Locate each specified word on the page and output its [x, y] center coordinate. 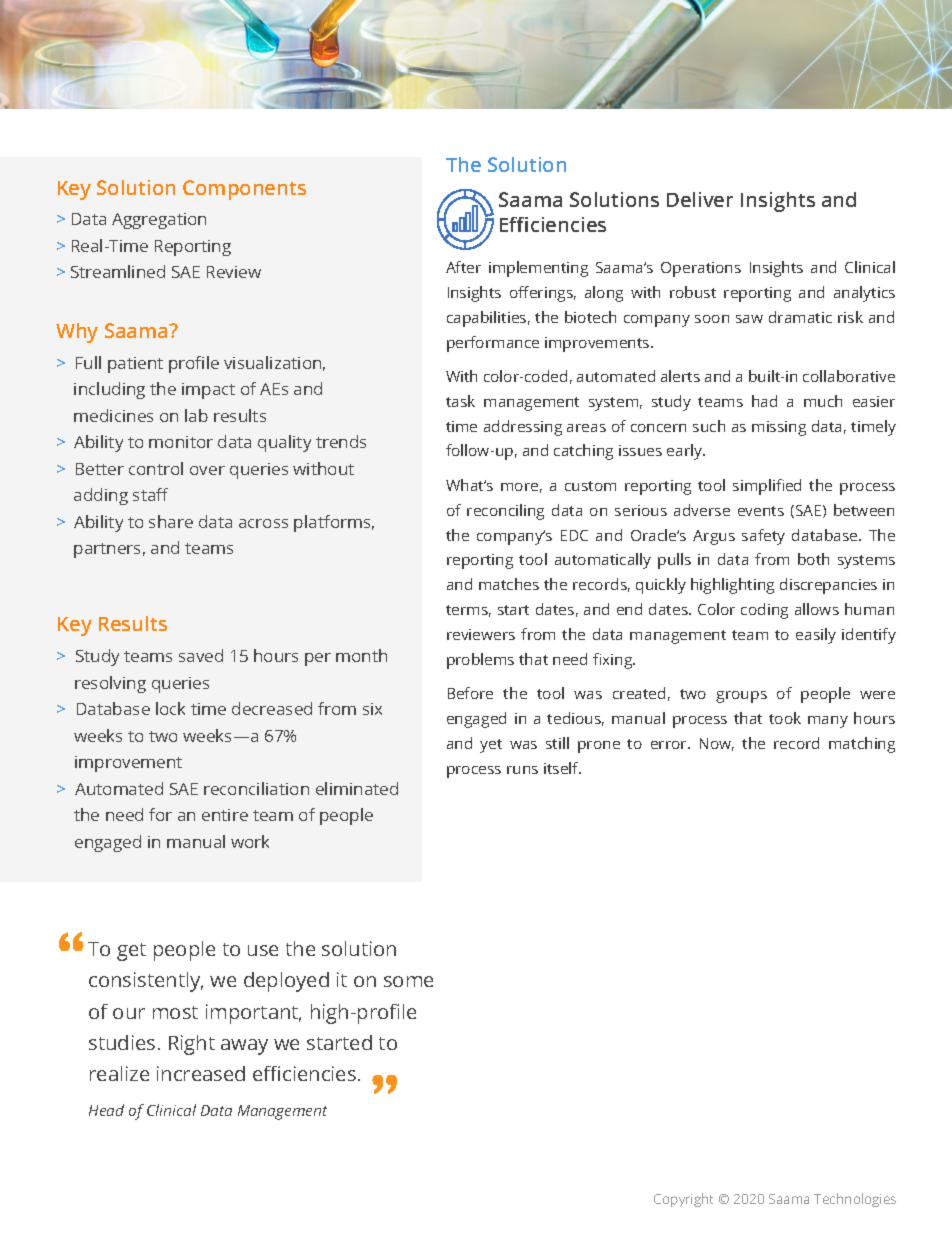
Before [470, 693]
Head [106, 1110]
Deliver [700, 199]
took [785, 718]
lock [170, 708]
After [463, 267]
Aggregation [159, 221]
